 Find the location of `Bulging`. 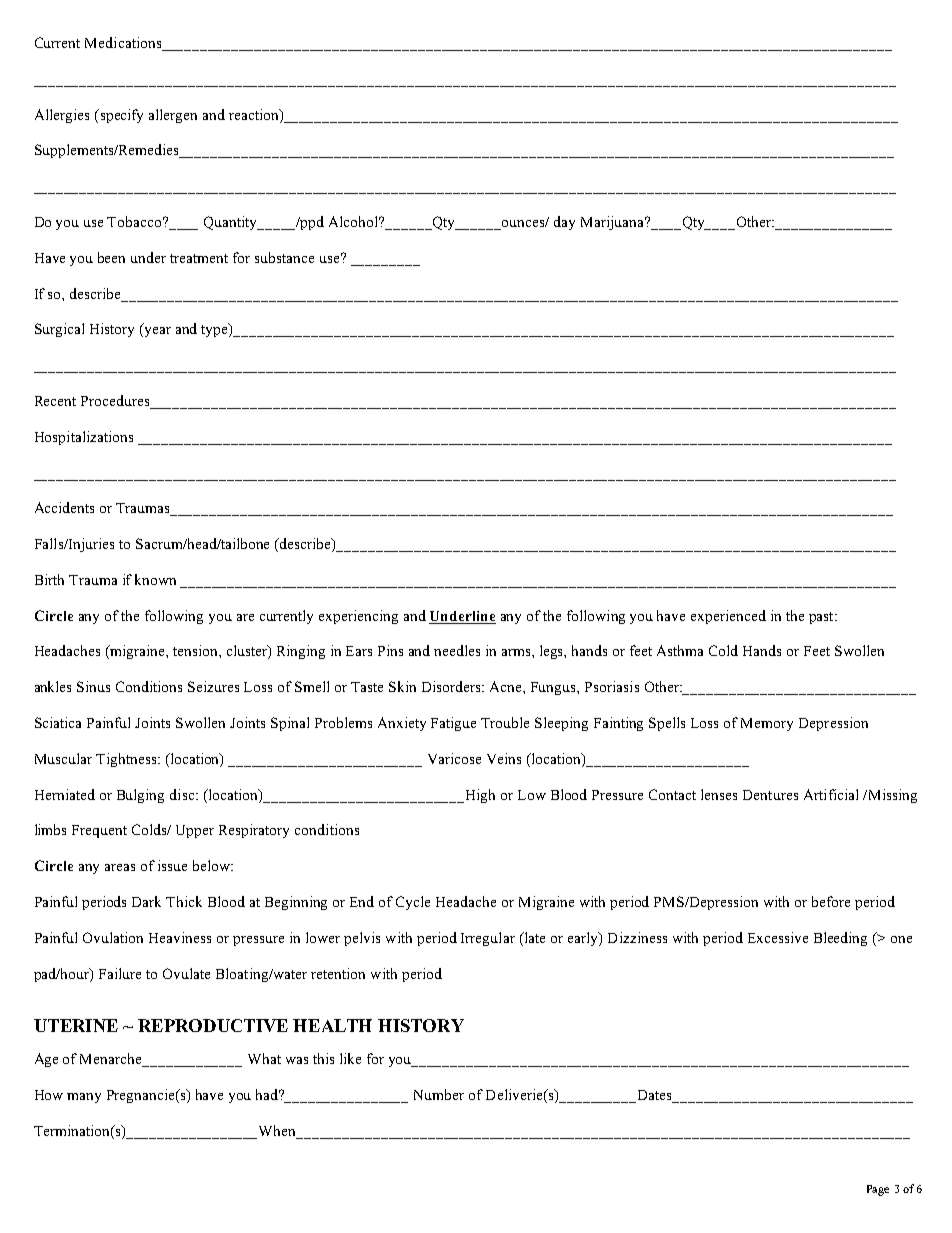

Bulging is located at coordinates (140, 796).
